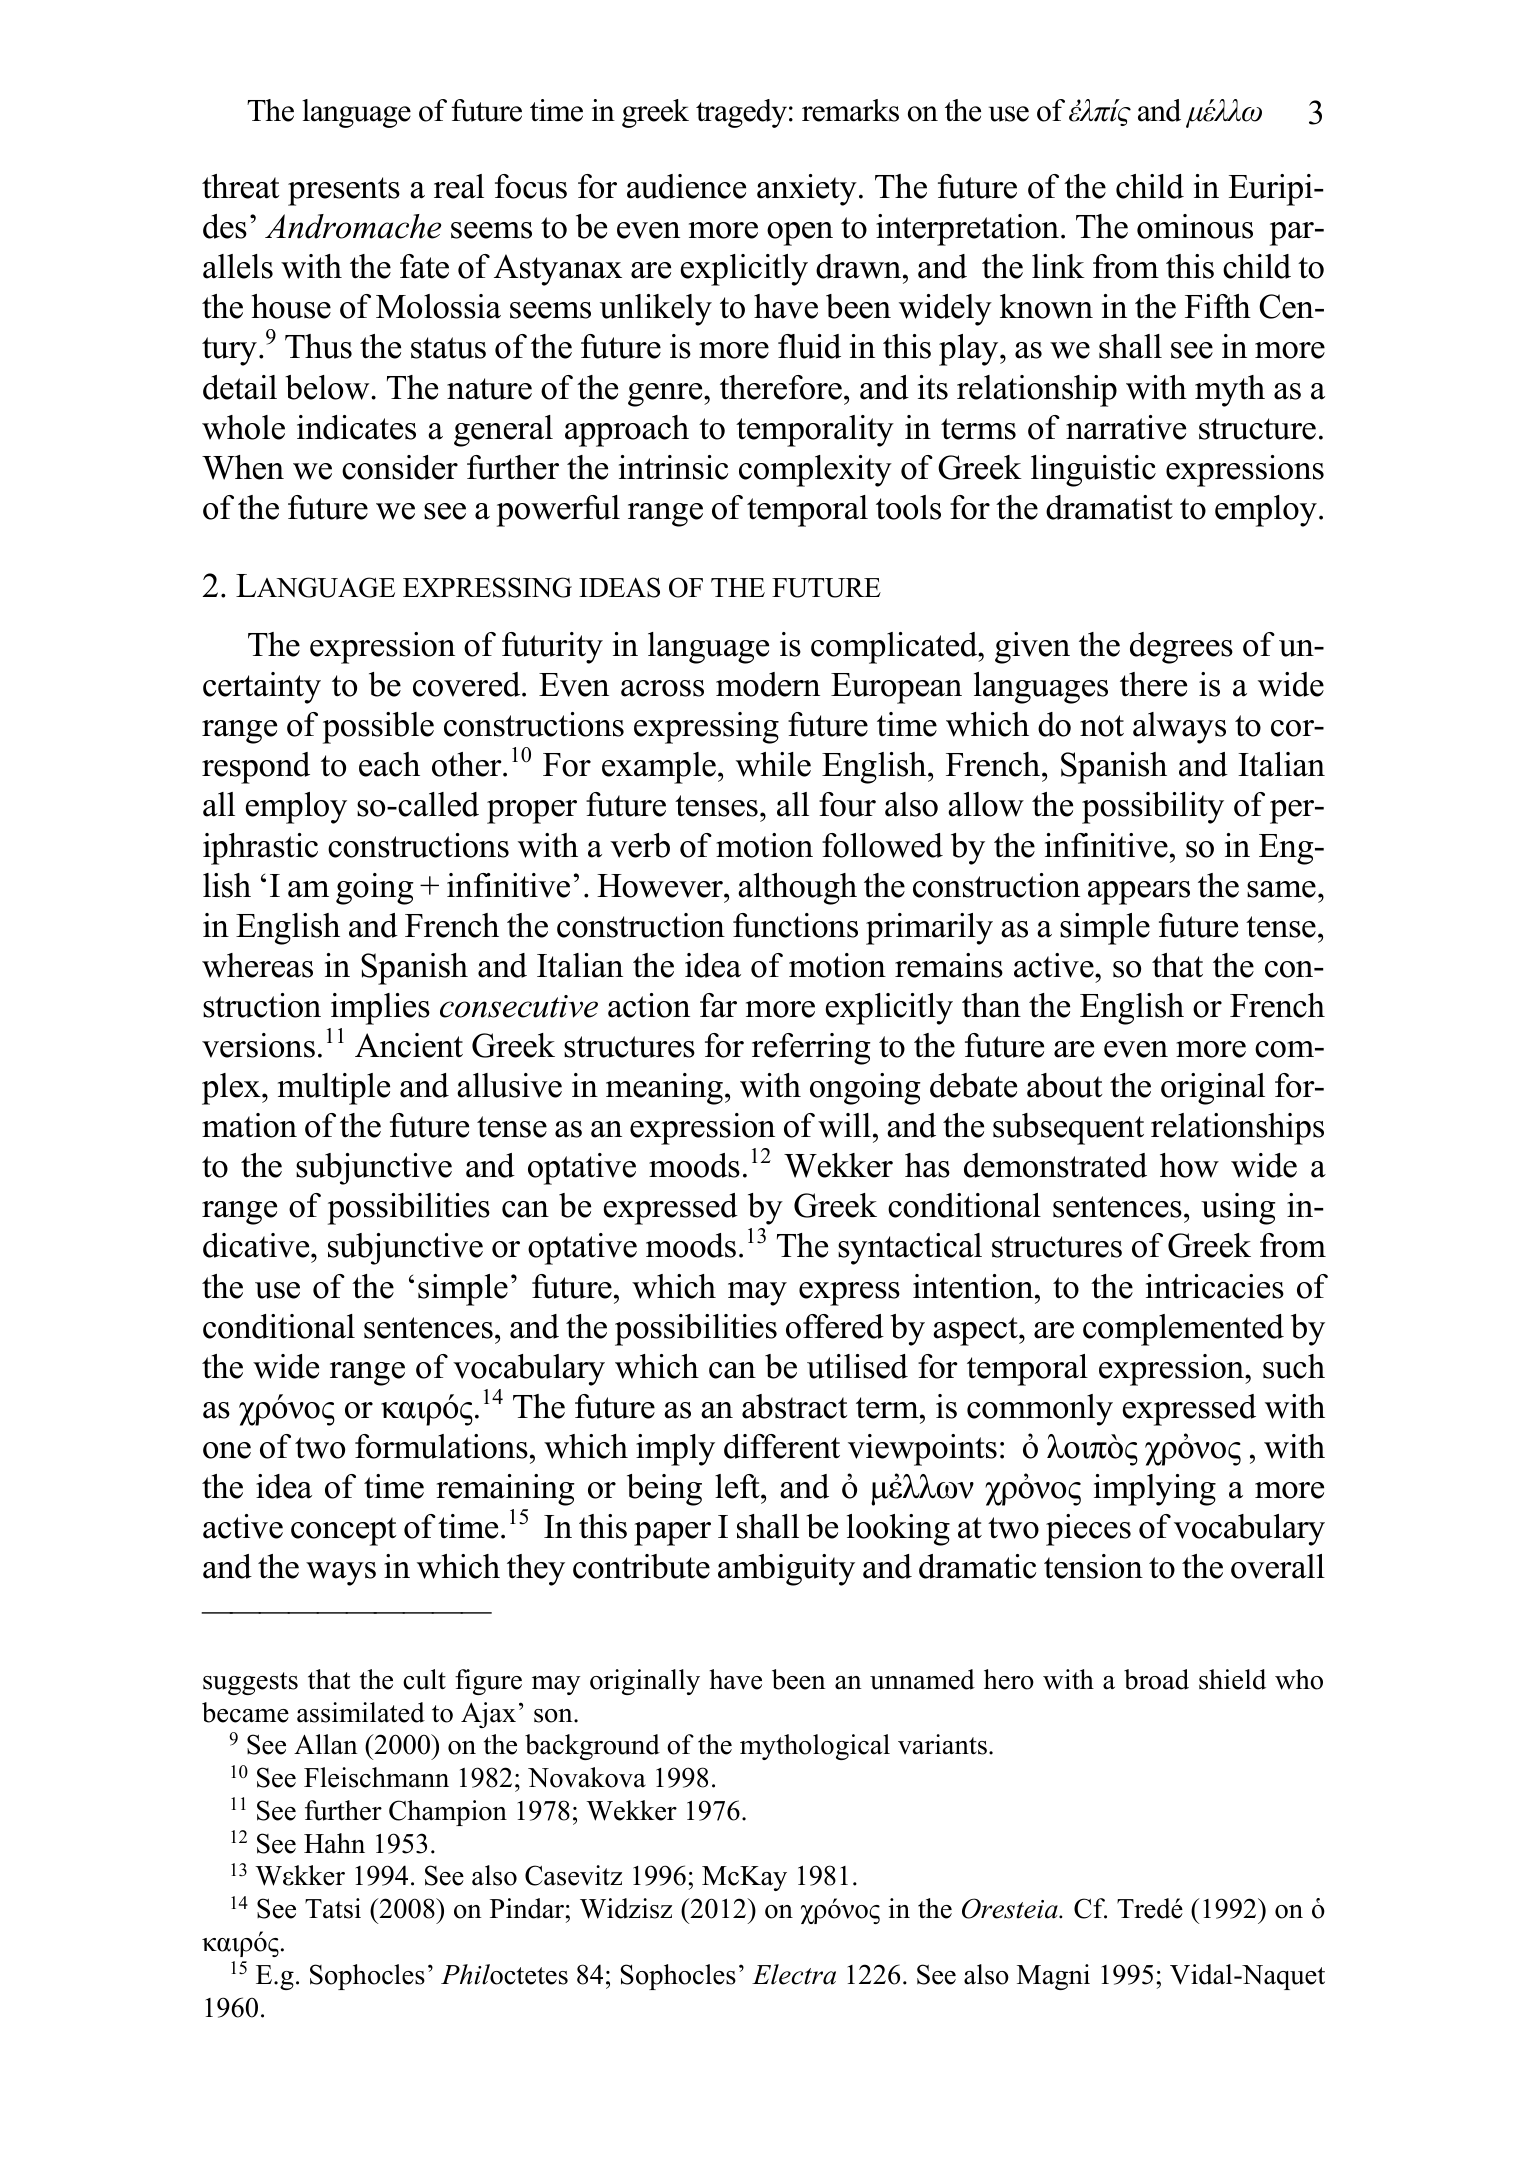 The height and width of the image is (2160, 1527). What do you see at coordinates (1195, 226) in the image?
I see `ominous` at bounding box center [1195, 226].
